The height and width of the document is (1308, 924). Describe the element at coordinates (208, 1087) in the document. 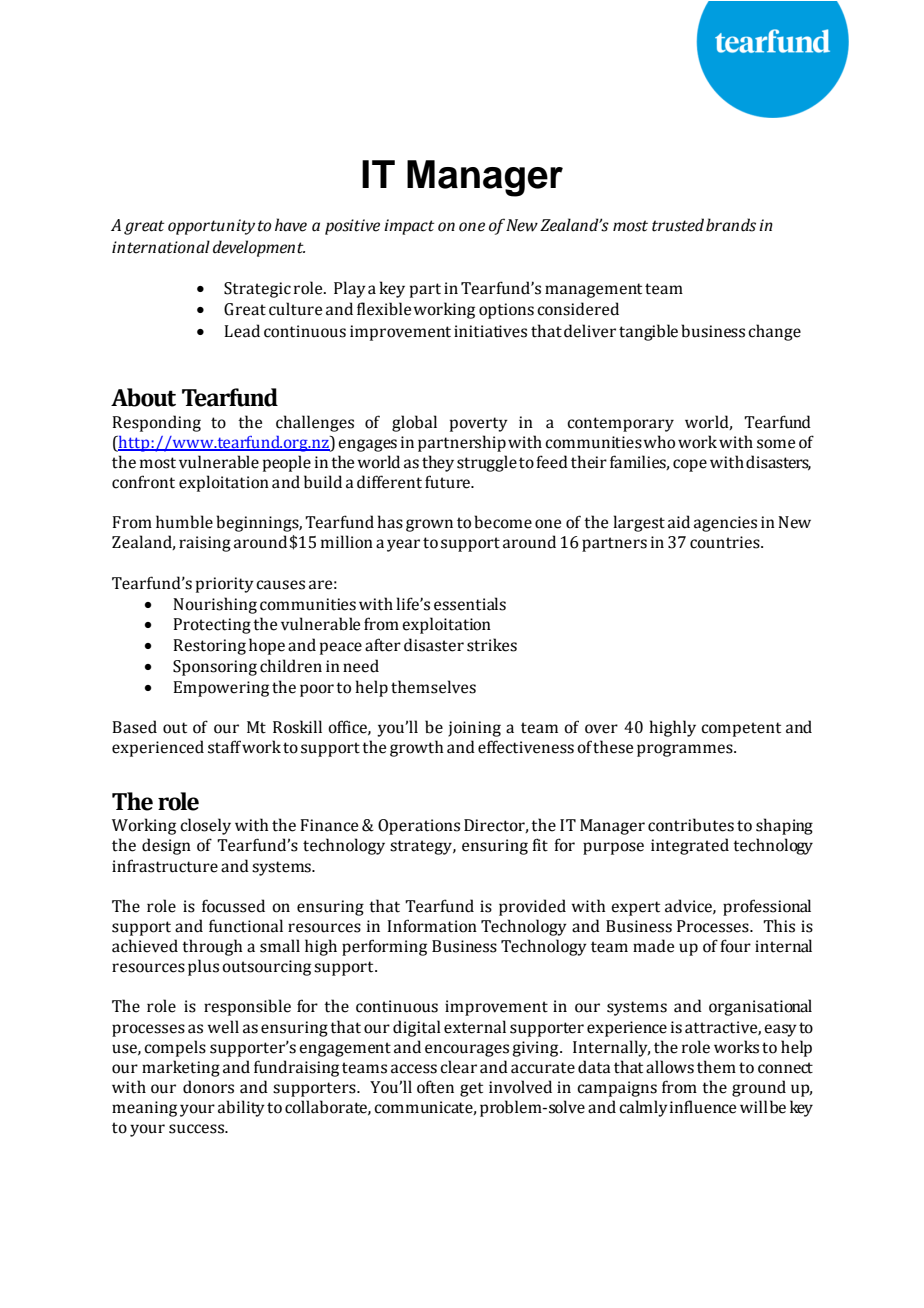

I see `donors` at that location.
